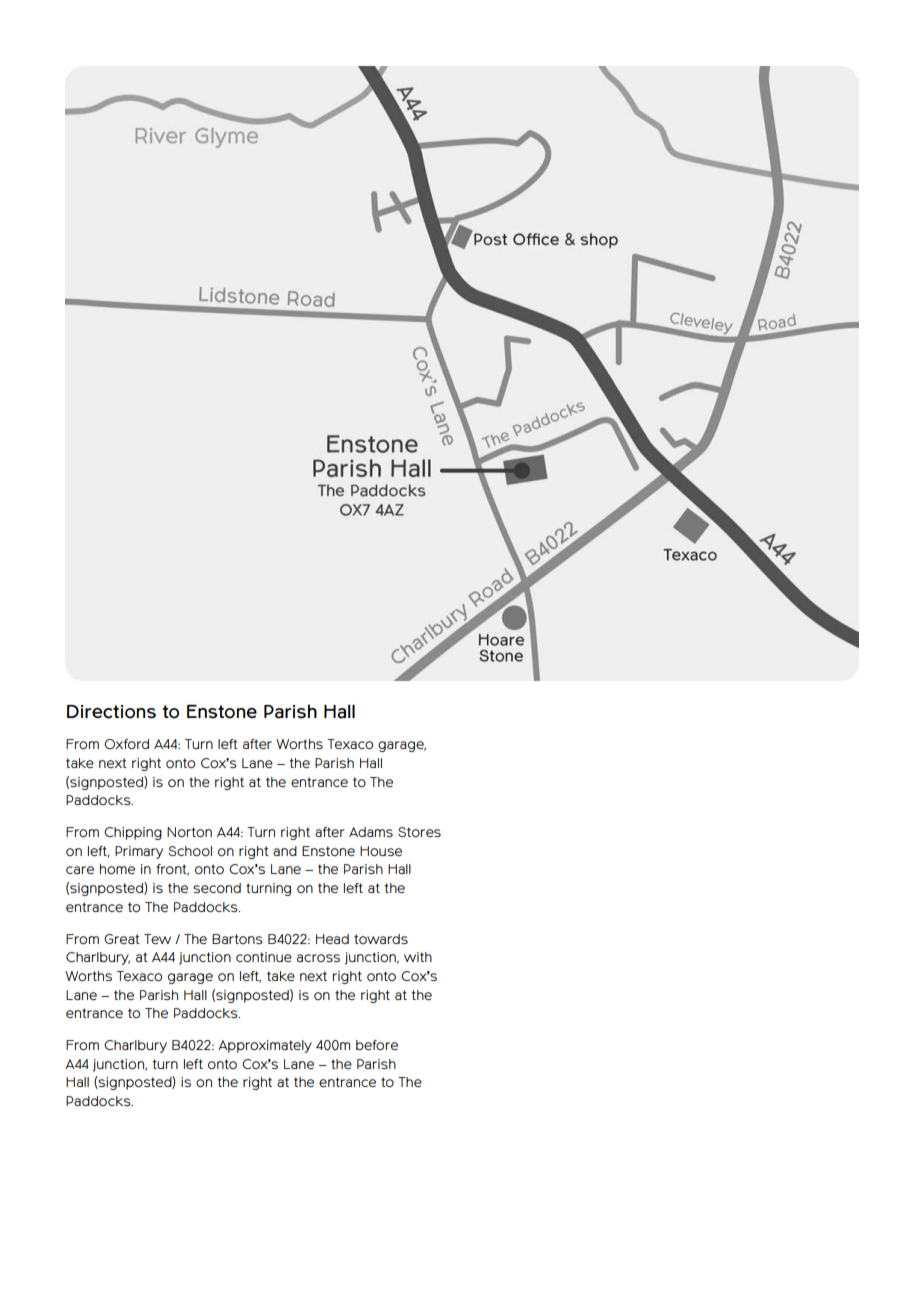 The height and width of the document is (1308, 924). I want to click on Primary, so click(139, 852).
